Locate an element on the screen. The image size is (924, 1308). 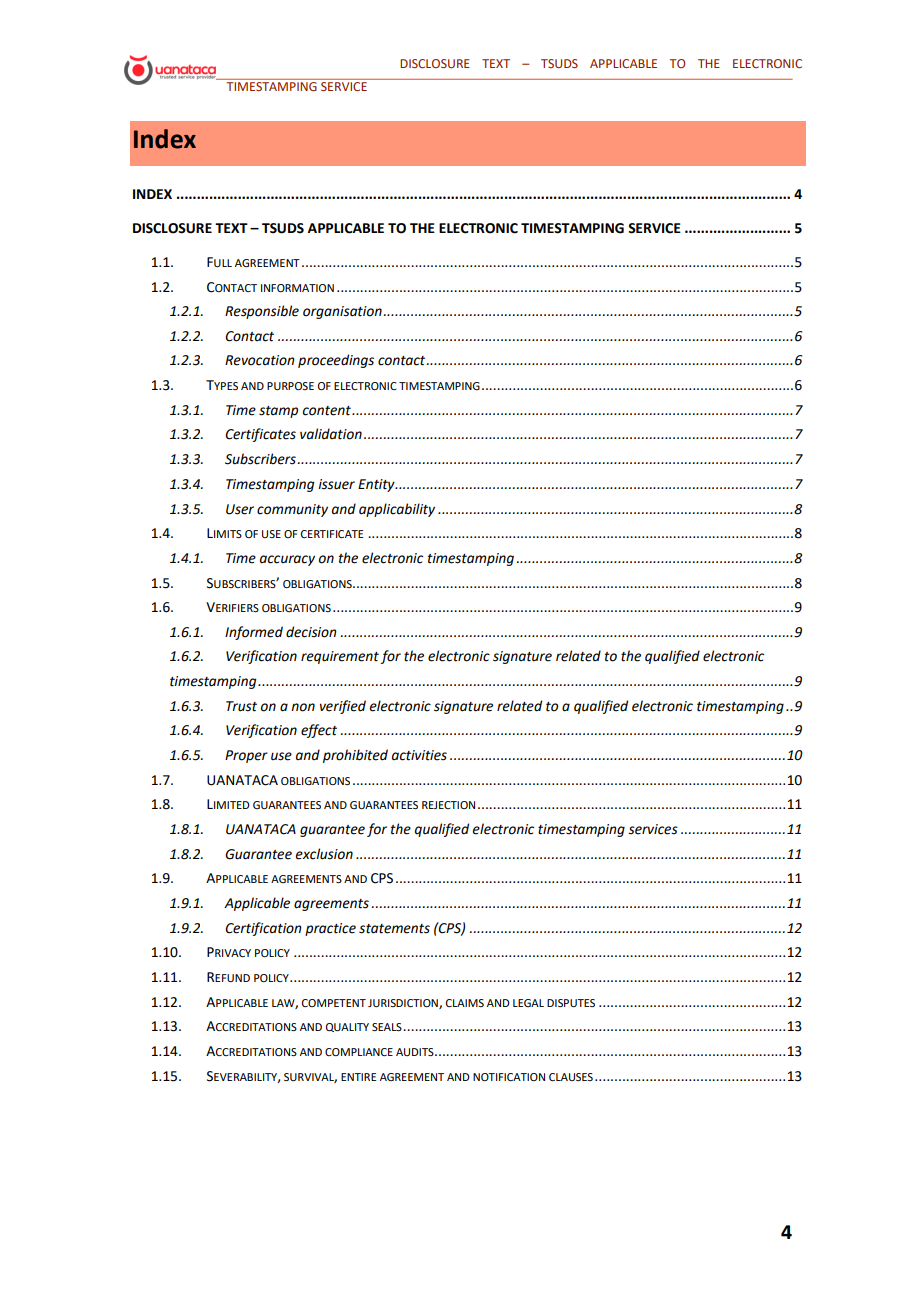
requirement is located at coordinates (340, 657).
